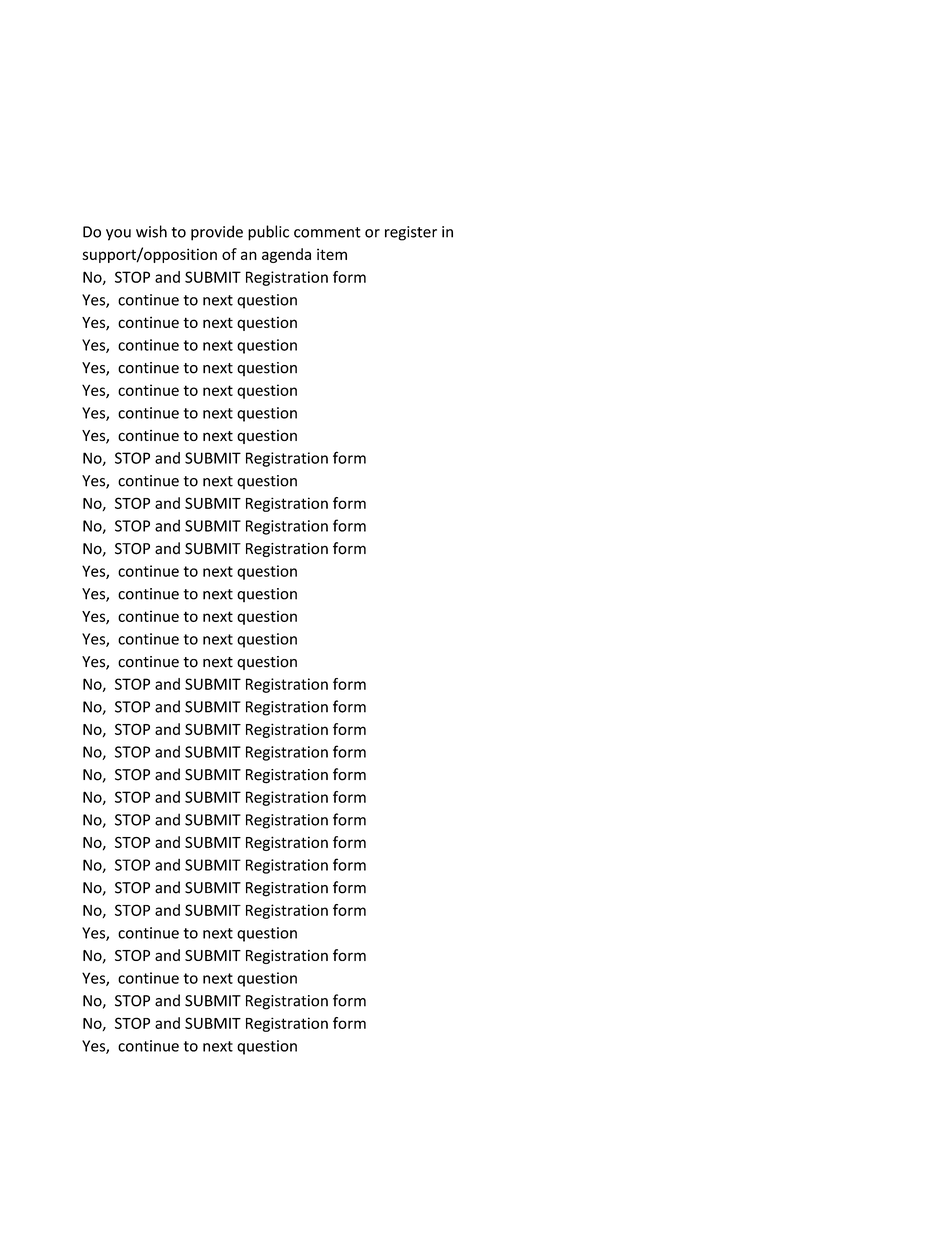  Describe the element at coordinates (332, 254) in the screenshot. I see `item` at that location.
